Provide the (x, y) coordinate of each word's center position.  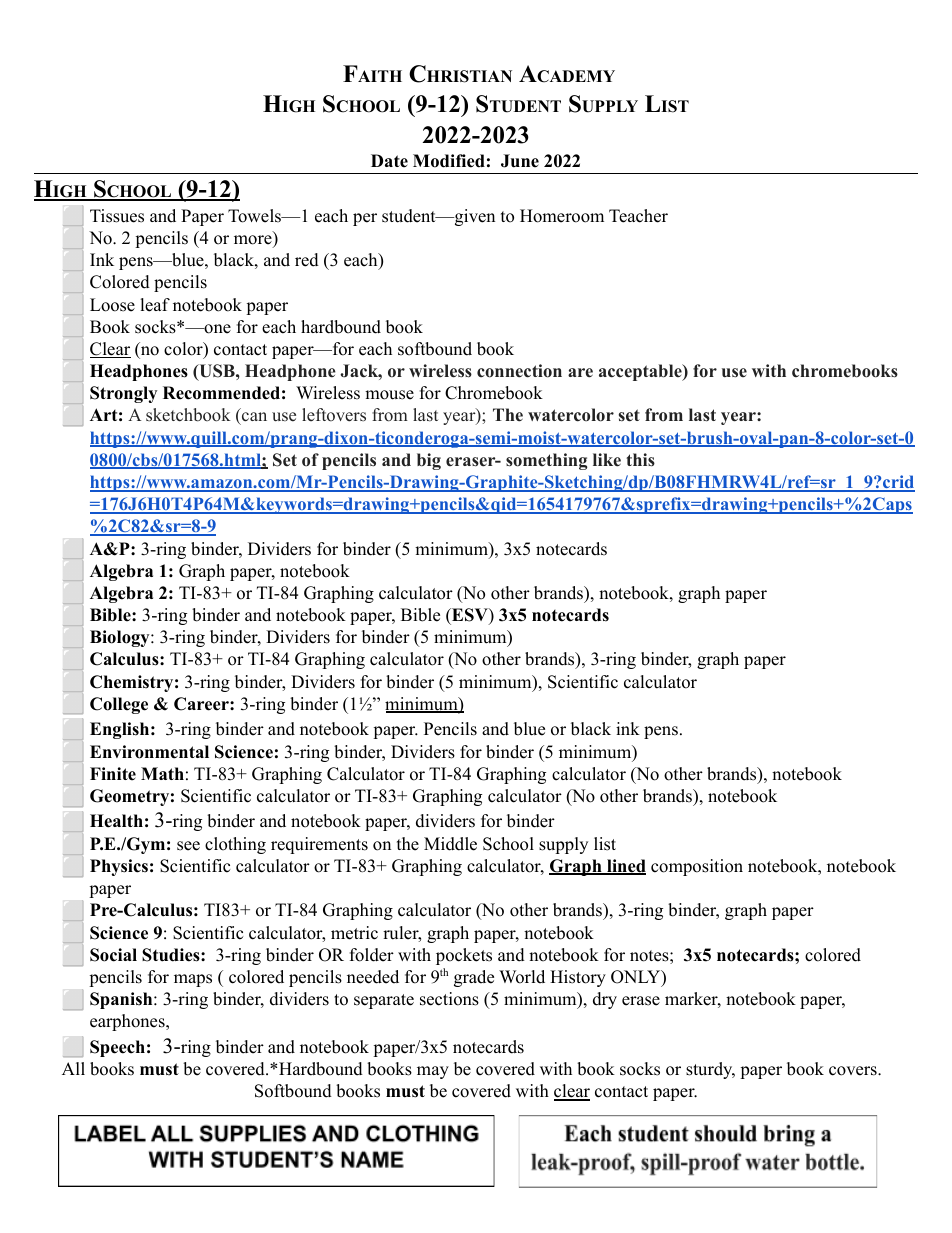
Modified (449, 161)
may (433, 1072)
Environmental (149, 752)
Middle (450, 844)
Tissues (117, 216)
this (640, 460)
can (253, 418)
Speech (117, 1048)
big (429, 461)
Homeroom (562, 216)
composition (697, 867)
